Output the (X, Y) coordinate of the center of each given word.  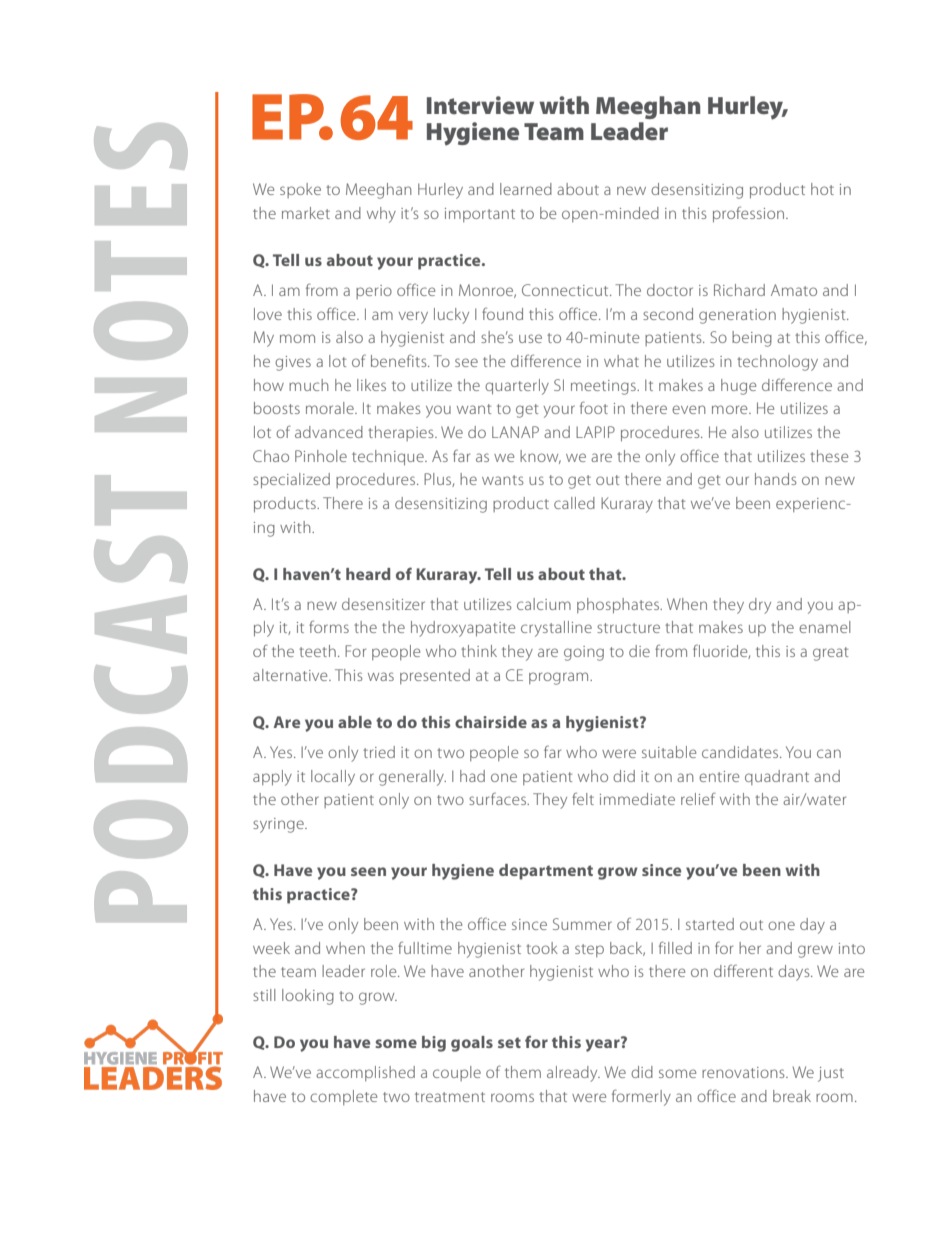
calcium (544, 604)
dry (760, 606)
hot (822, 189)
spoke (300, 190)
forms (329, 626)
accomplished (365, 1073)
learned (526, 189)
